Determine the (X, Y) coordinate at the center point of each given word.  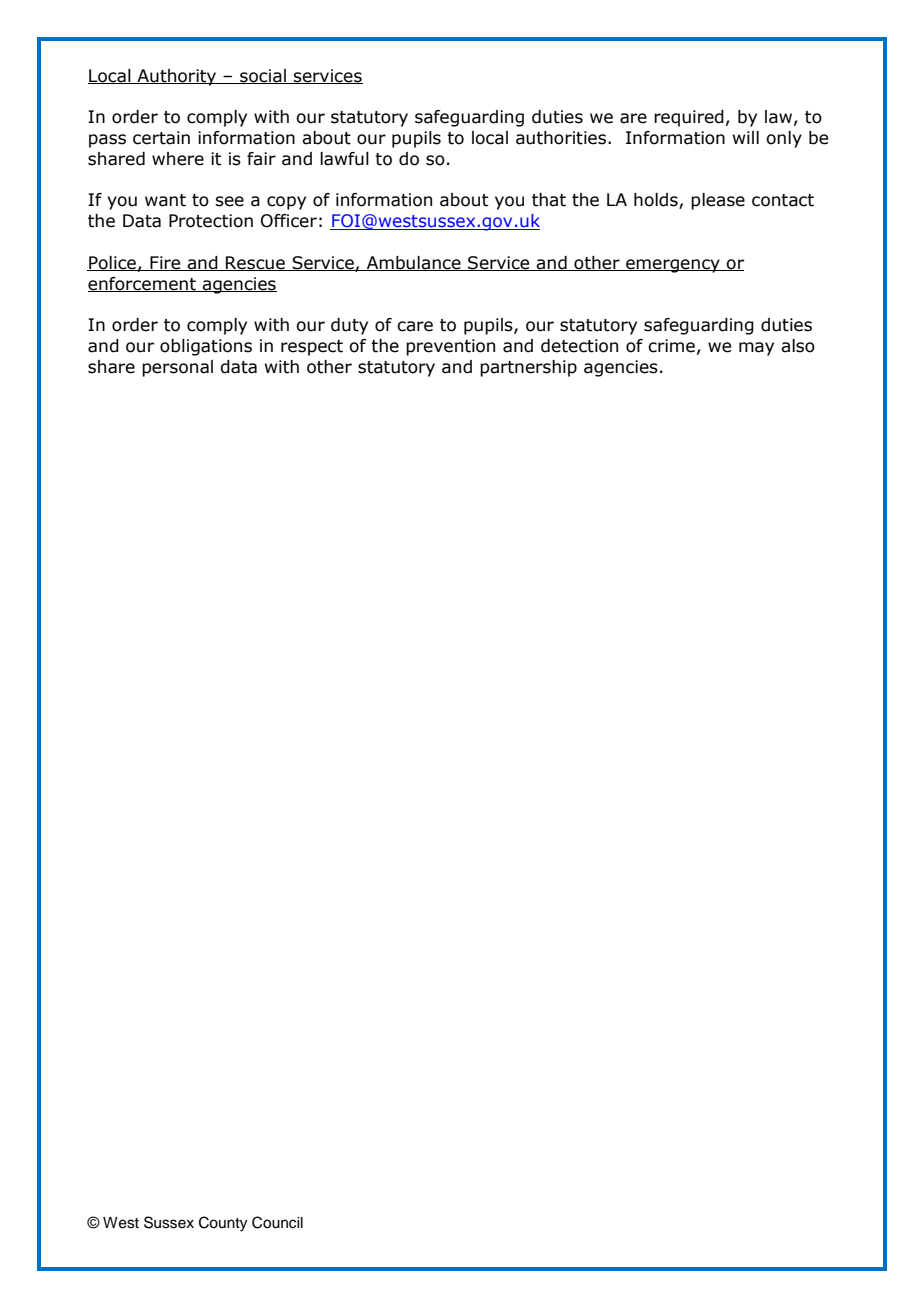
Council (277, 1222)
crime (671, 346)
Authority (177, 77)
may (756, 349)
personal (177, 368)
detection (579, 346)
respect (312, 348)
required (689, 118)
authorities (562, 138)
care (415, 326)
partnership (528, 368)
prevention (450, 347)
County (223, 1224)
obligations (206, 347)
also (798, 346)
